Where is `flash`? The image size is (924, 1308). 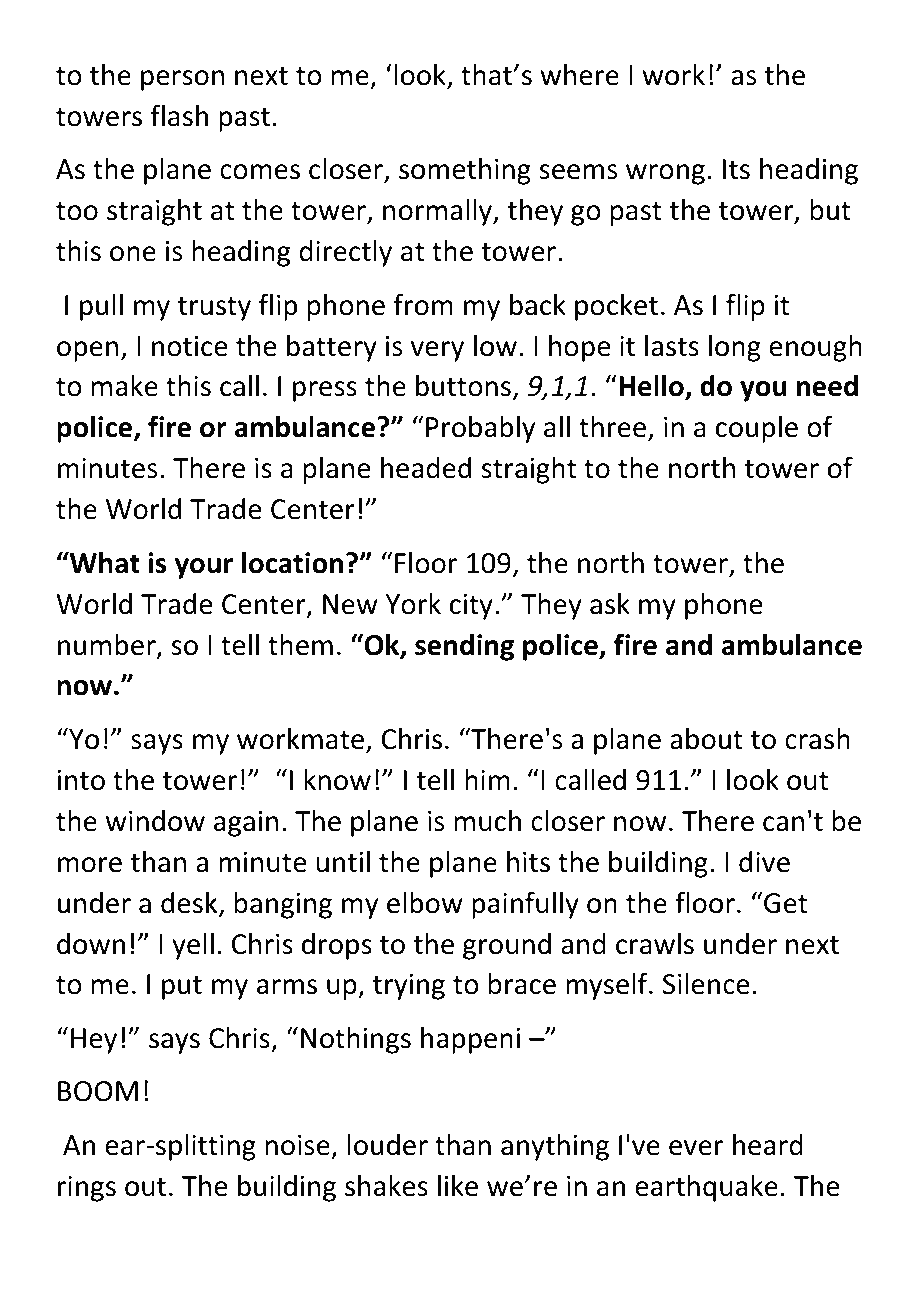
flash is located at coordinates (179, 115).
